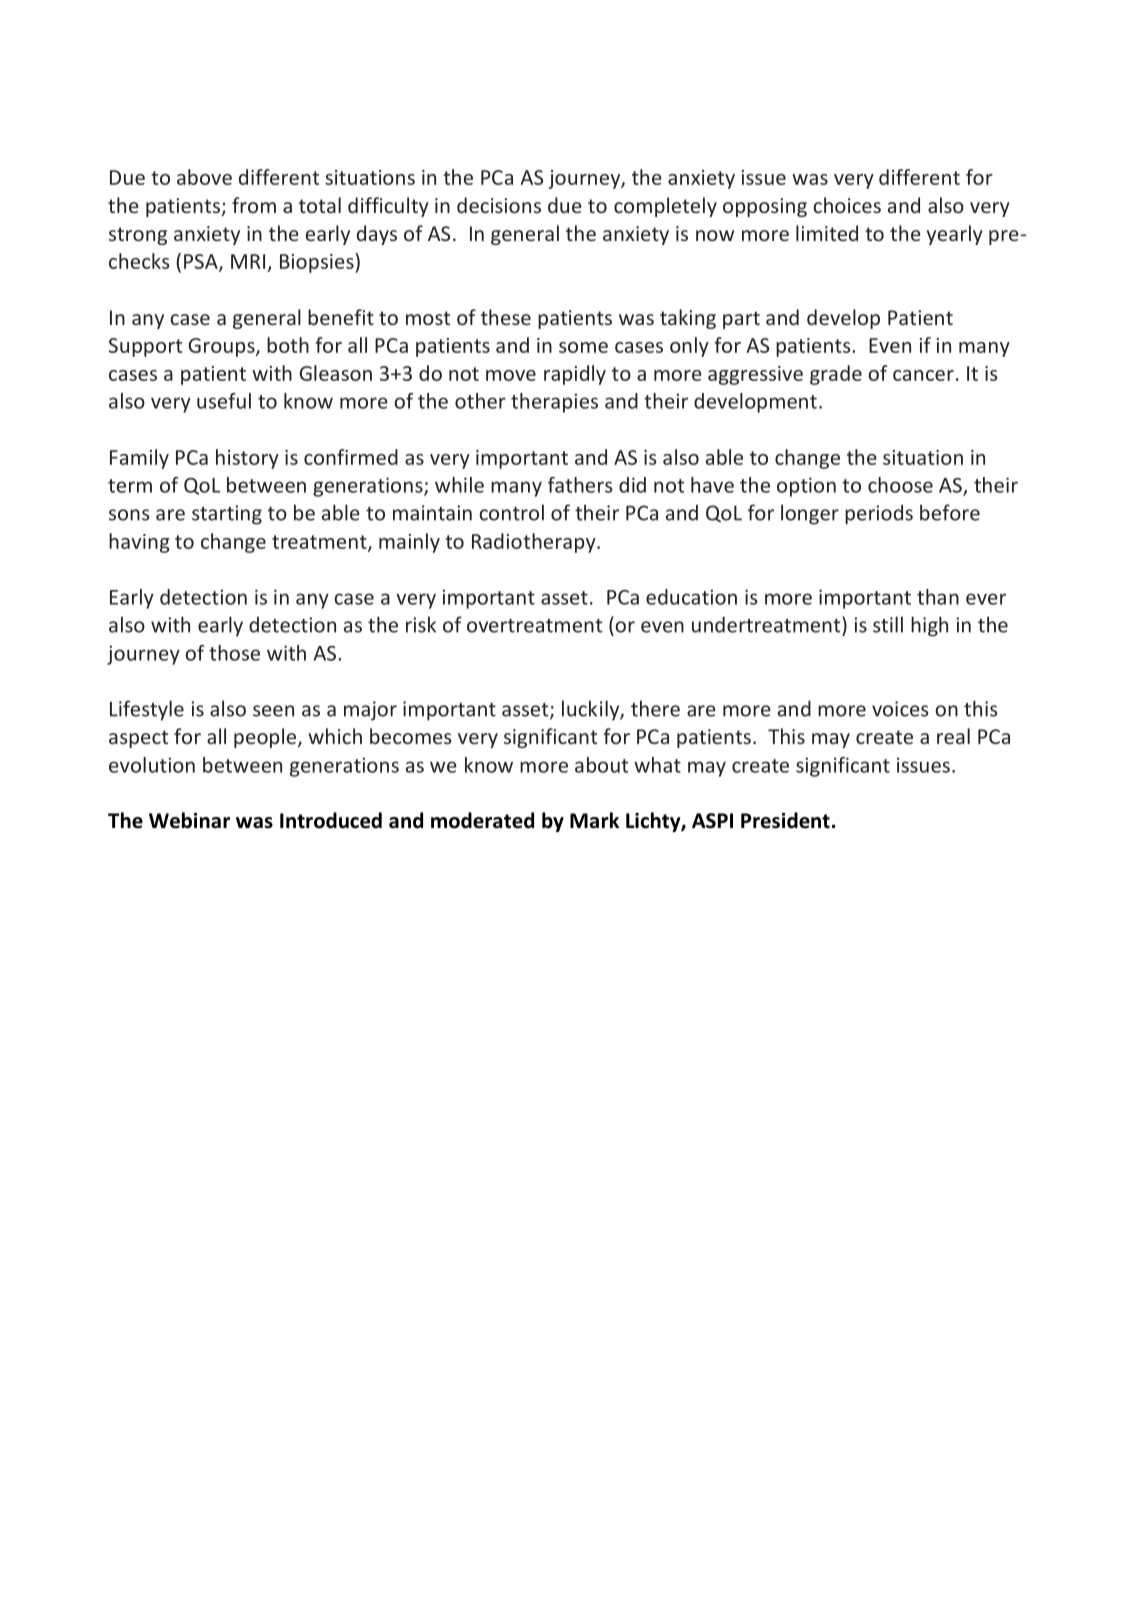 The height and width of the screenshot is (1607, 1136). I want to click on starting, so click(227, 515).
